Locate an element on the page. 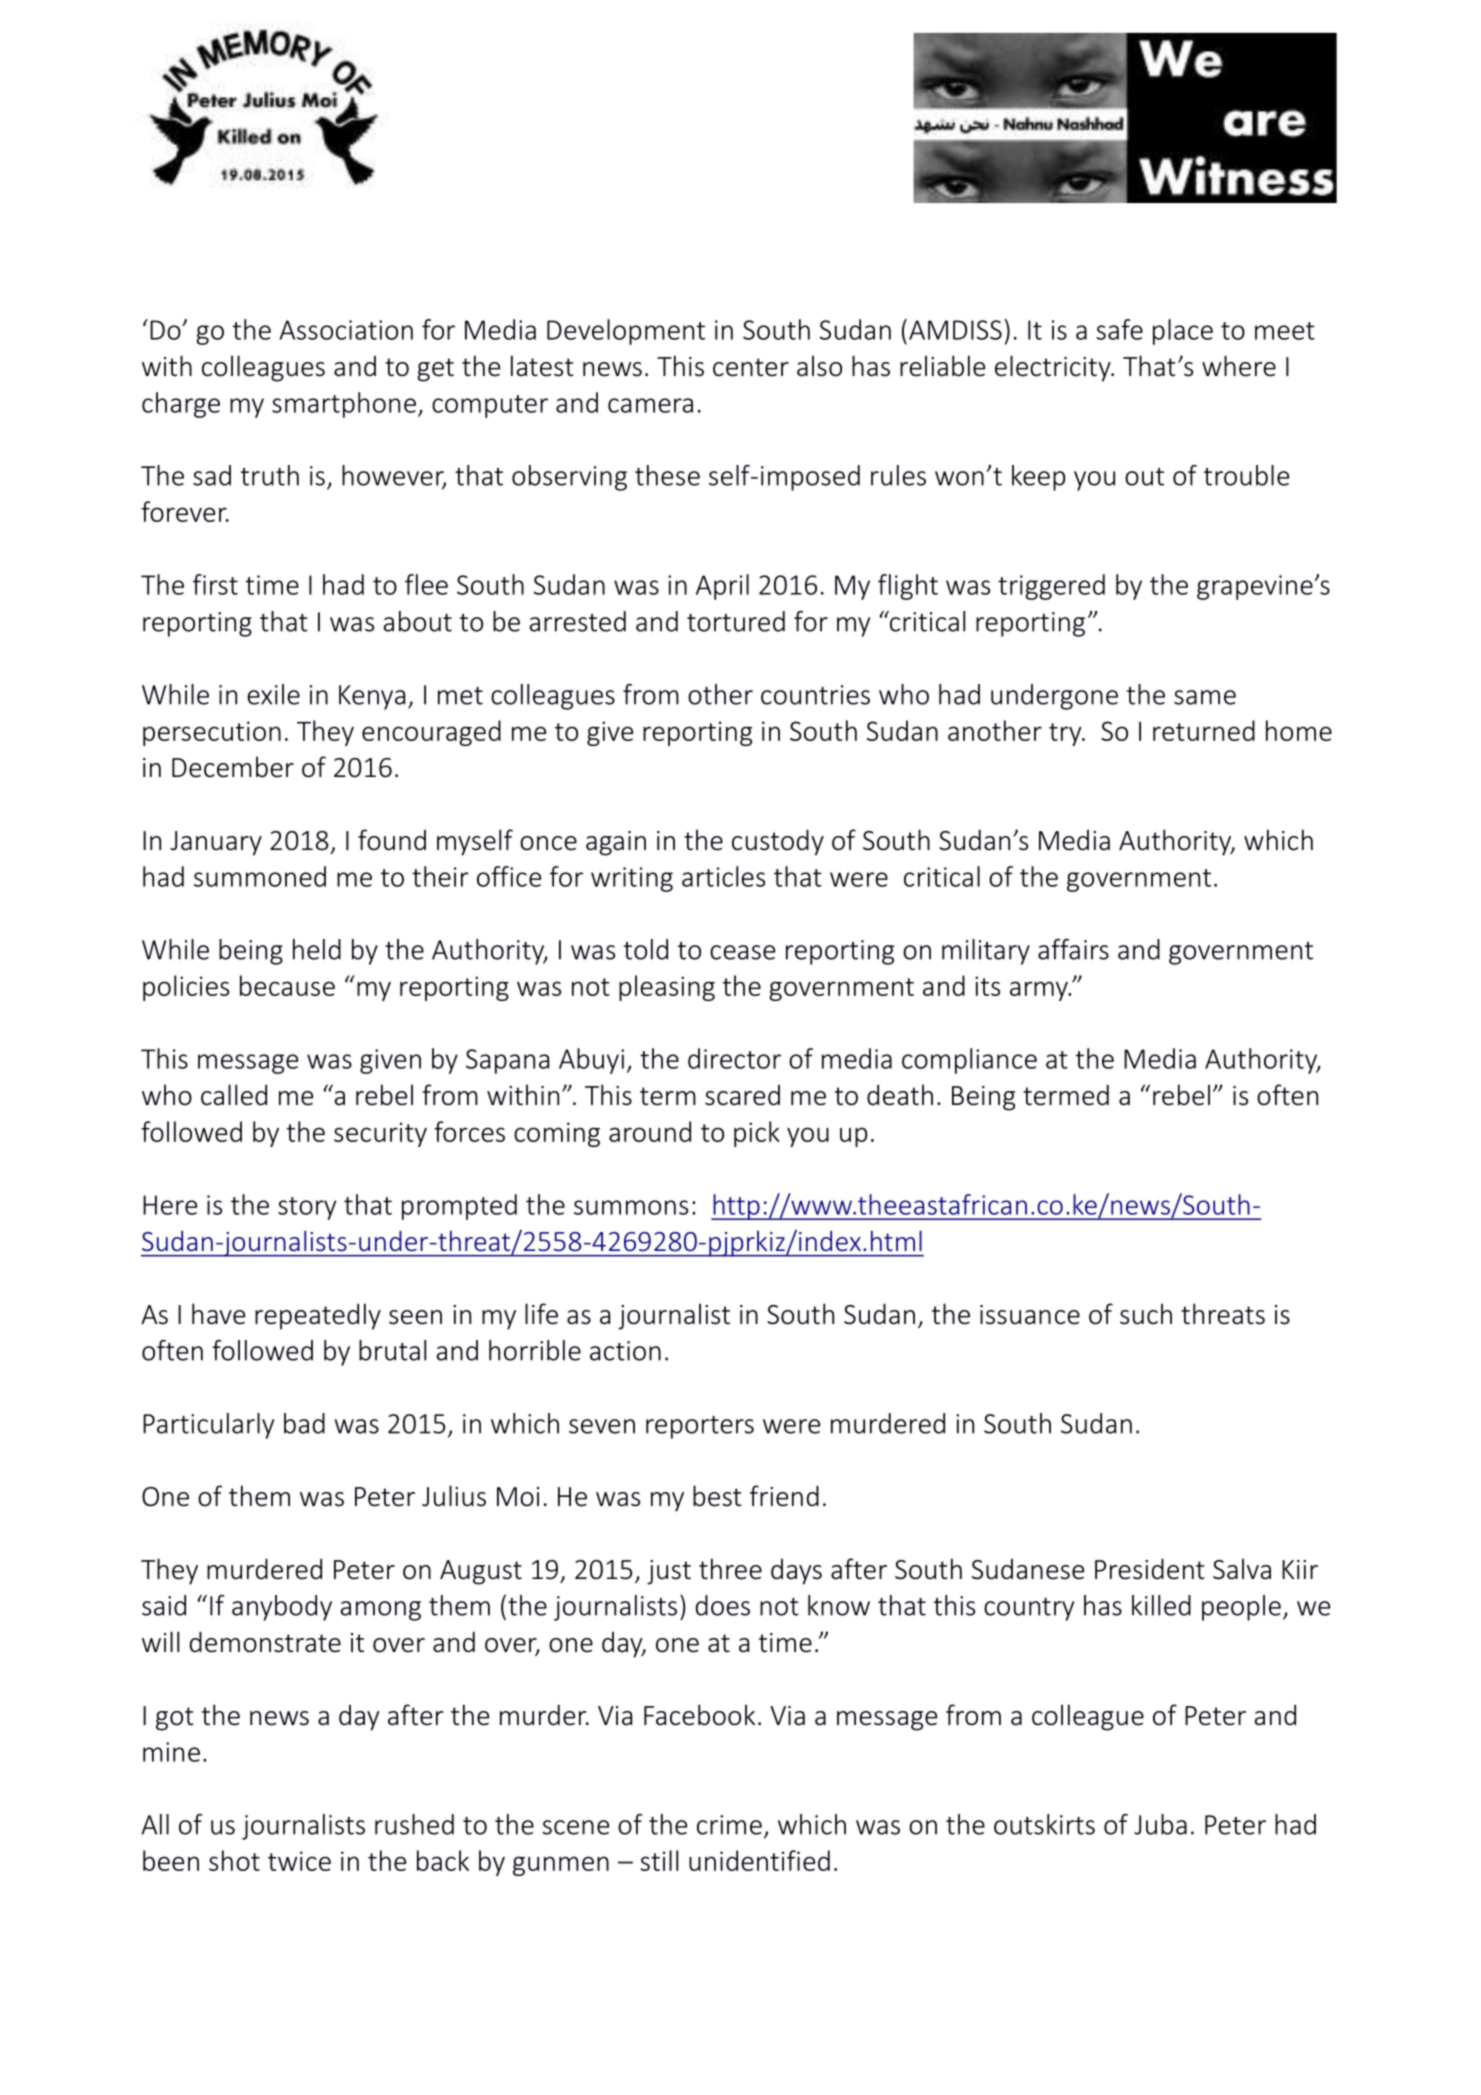 This image has width=1481, height=2095. affairs is located at coordinates (1073, 949).
